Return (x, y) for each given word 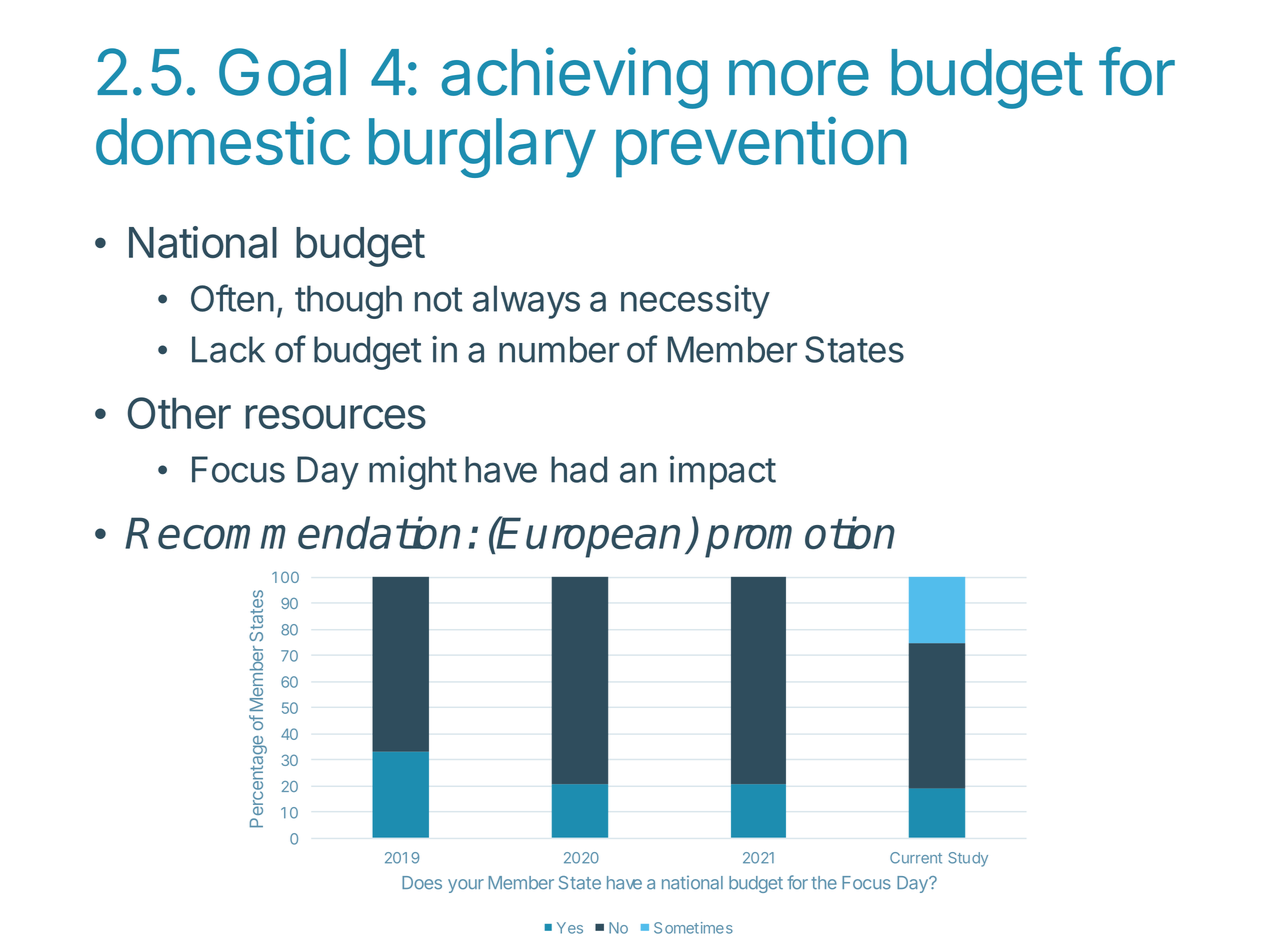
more (799, 78)
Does (422, 883)
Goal (282, 72)
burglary (482, 148)
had (579, 469)
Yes (570, 928)
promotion (800, 537)
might (413, 473)
